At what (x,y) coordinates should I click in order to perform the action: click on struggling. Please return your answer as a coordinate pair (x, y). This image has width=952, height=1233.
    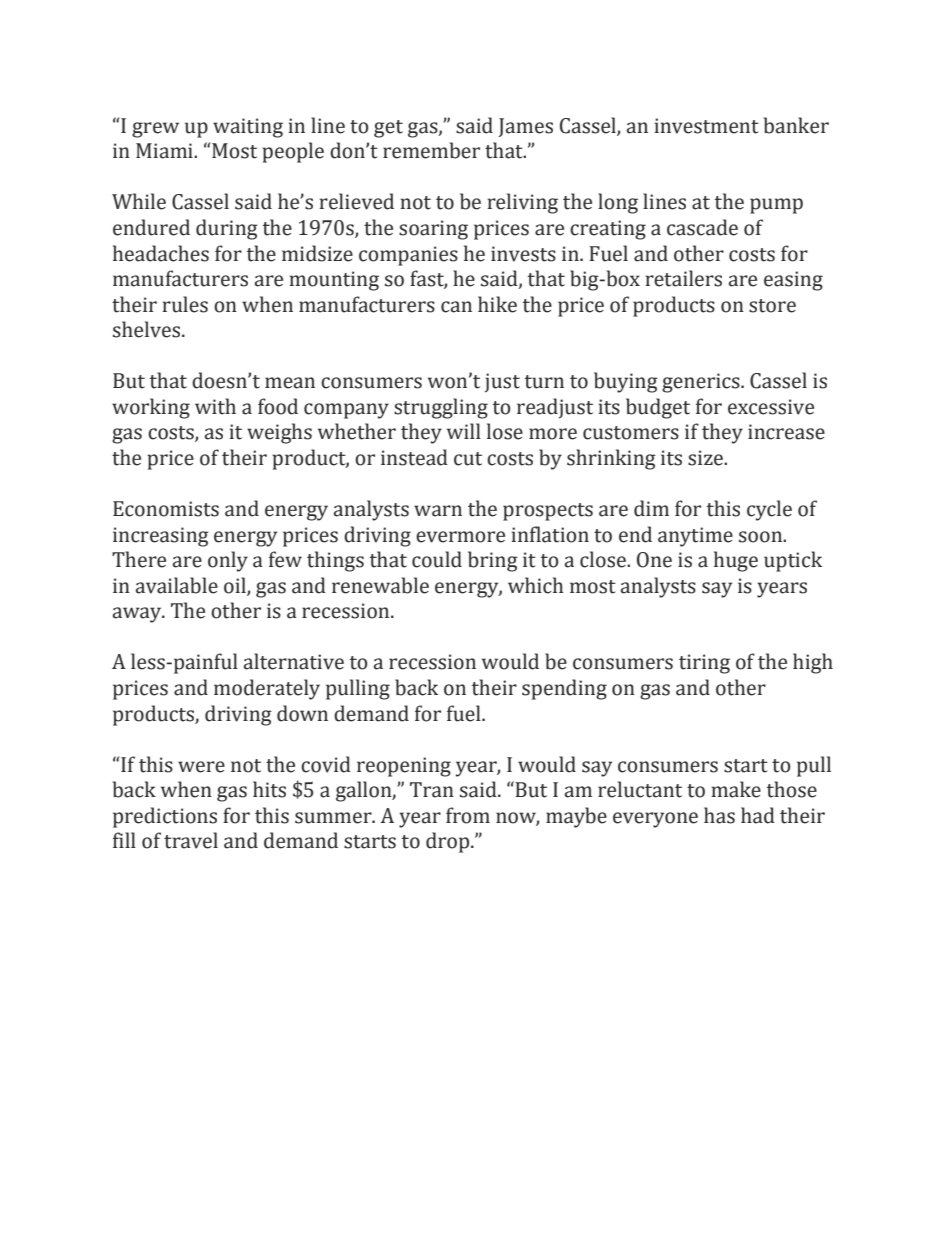
    Looking at the image, I should click on (441, 408).
